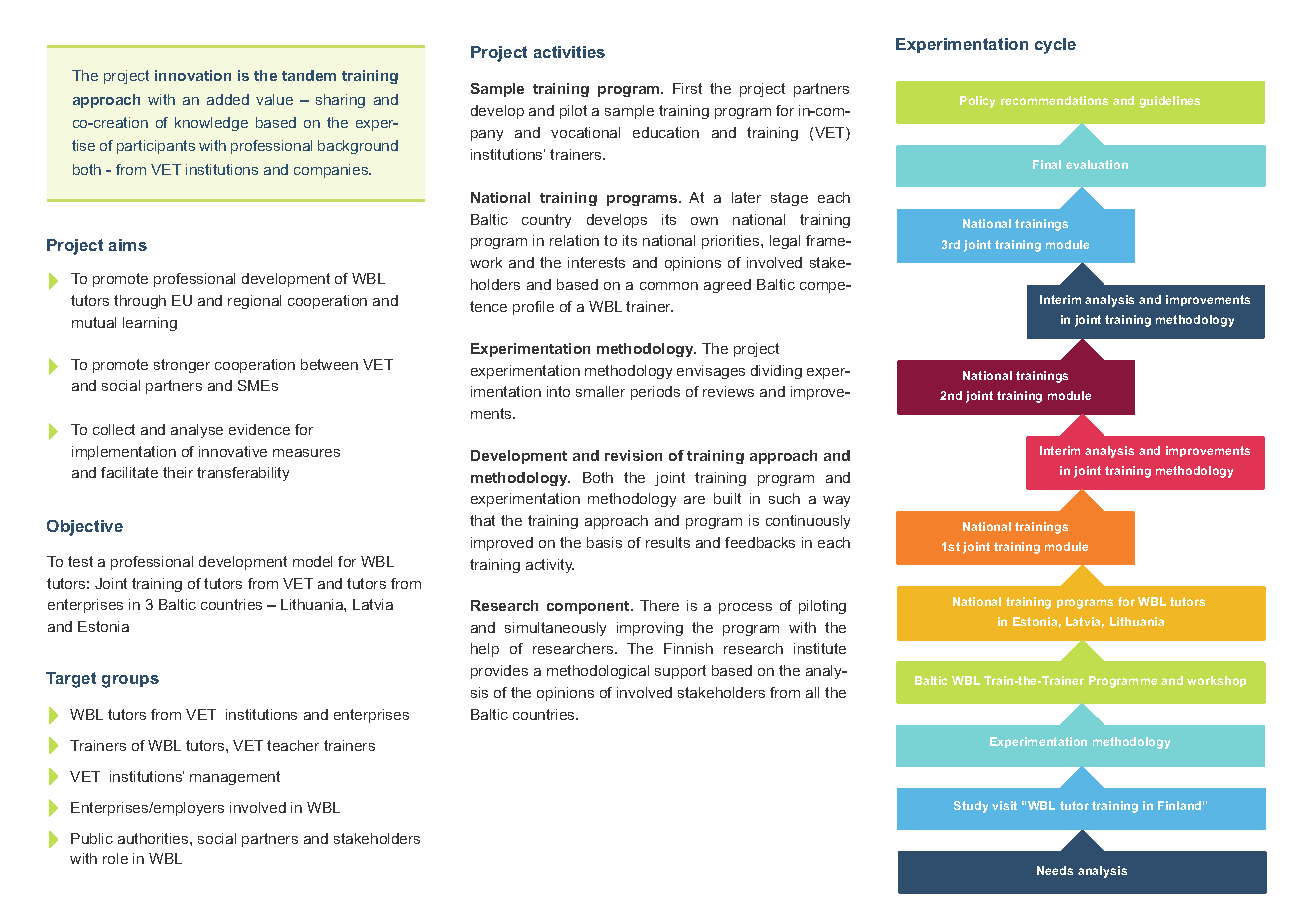 The image size is (1308, 924). Describe the element at coordinates (569, 52) in the page. I see `activities` at that location.
